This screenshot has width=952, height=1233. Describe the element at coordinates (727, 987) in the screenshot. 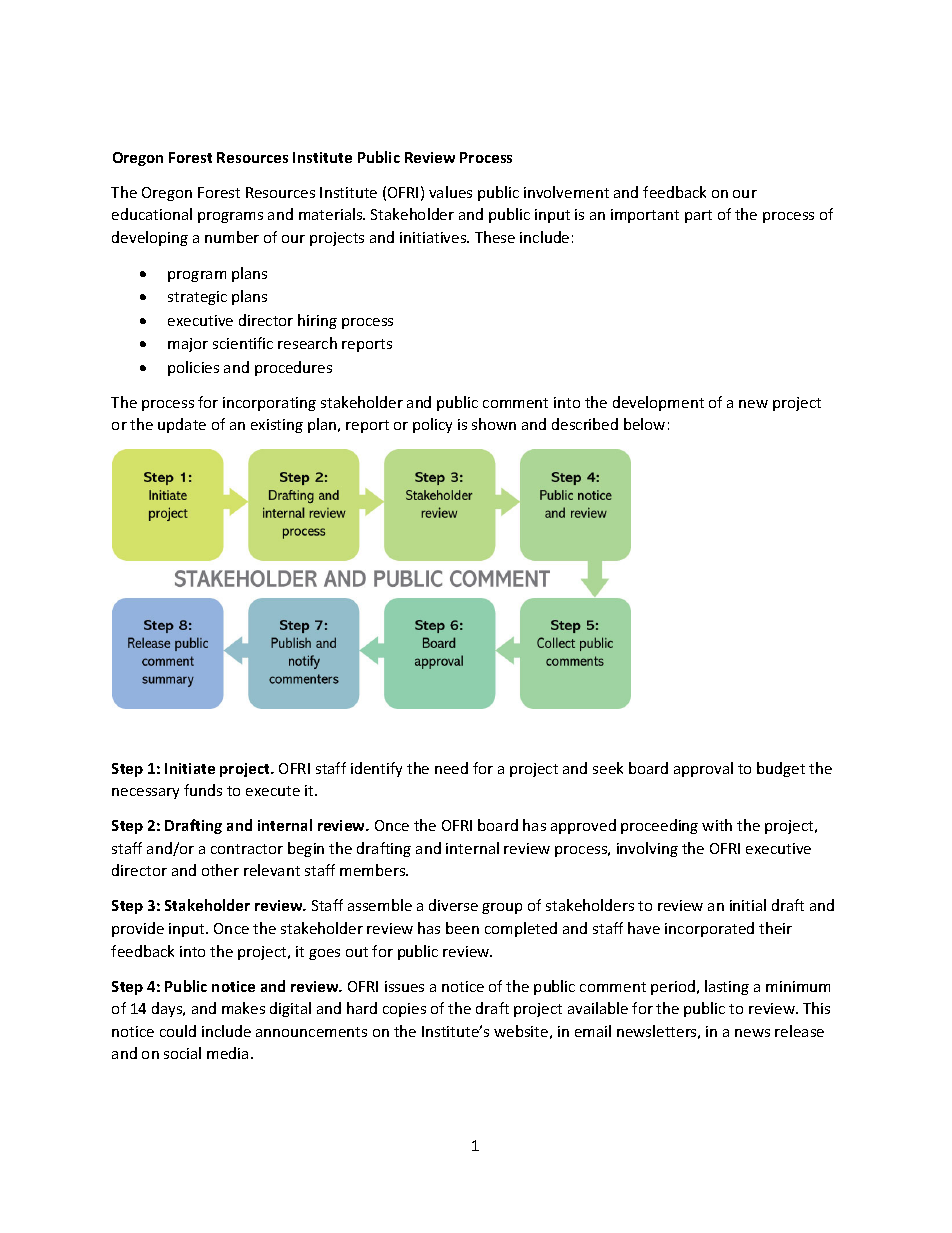

I see `lasting` at that location.
